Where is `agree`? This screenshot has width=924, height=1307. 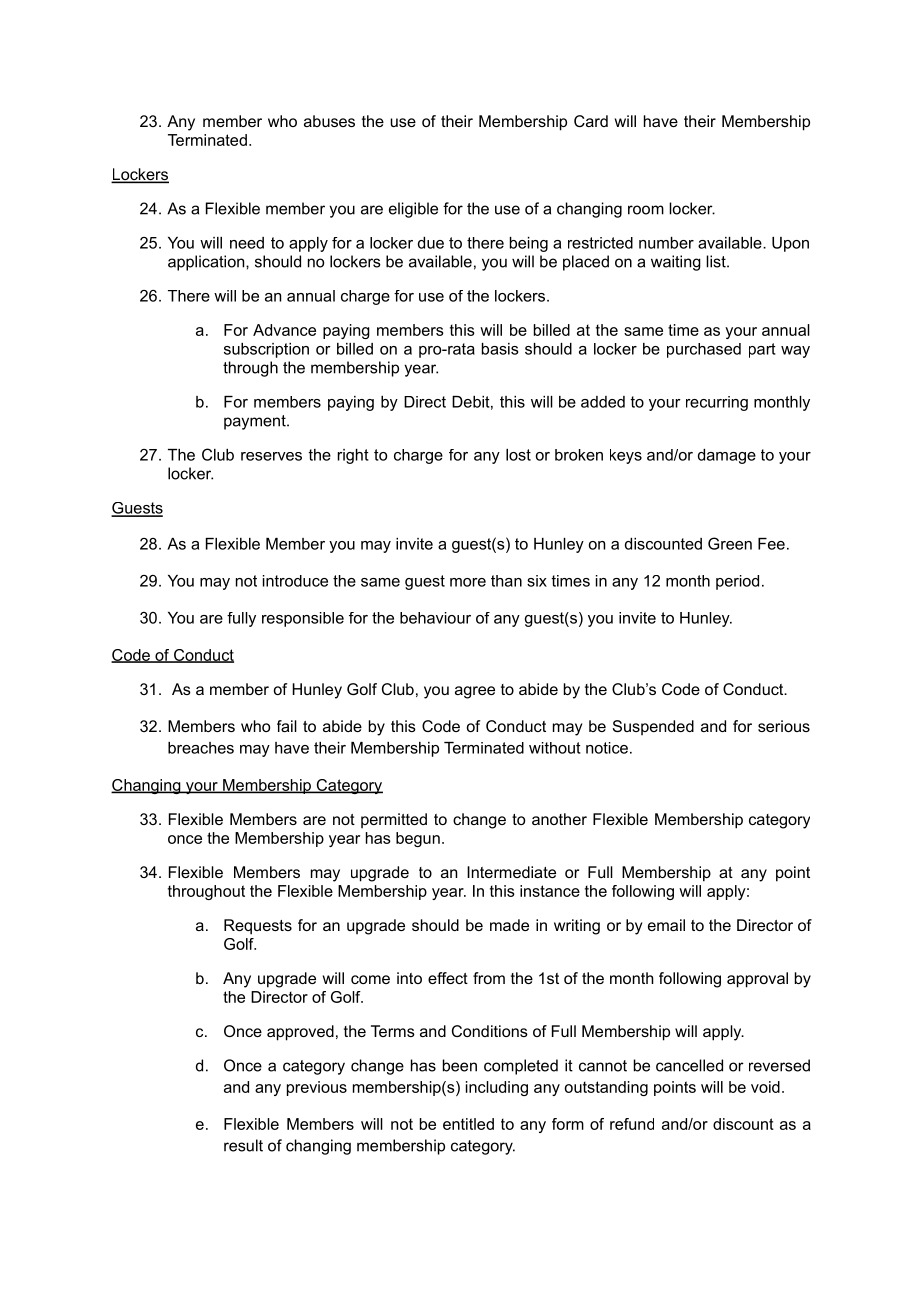
agree is located at coordinates (475, 692).
